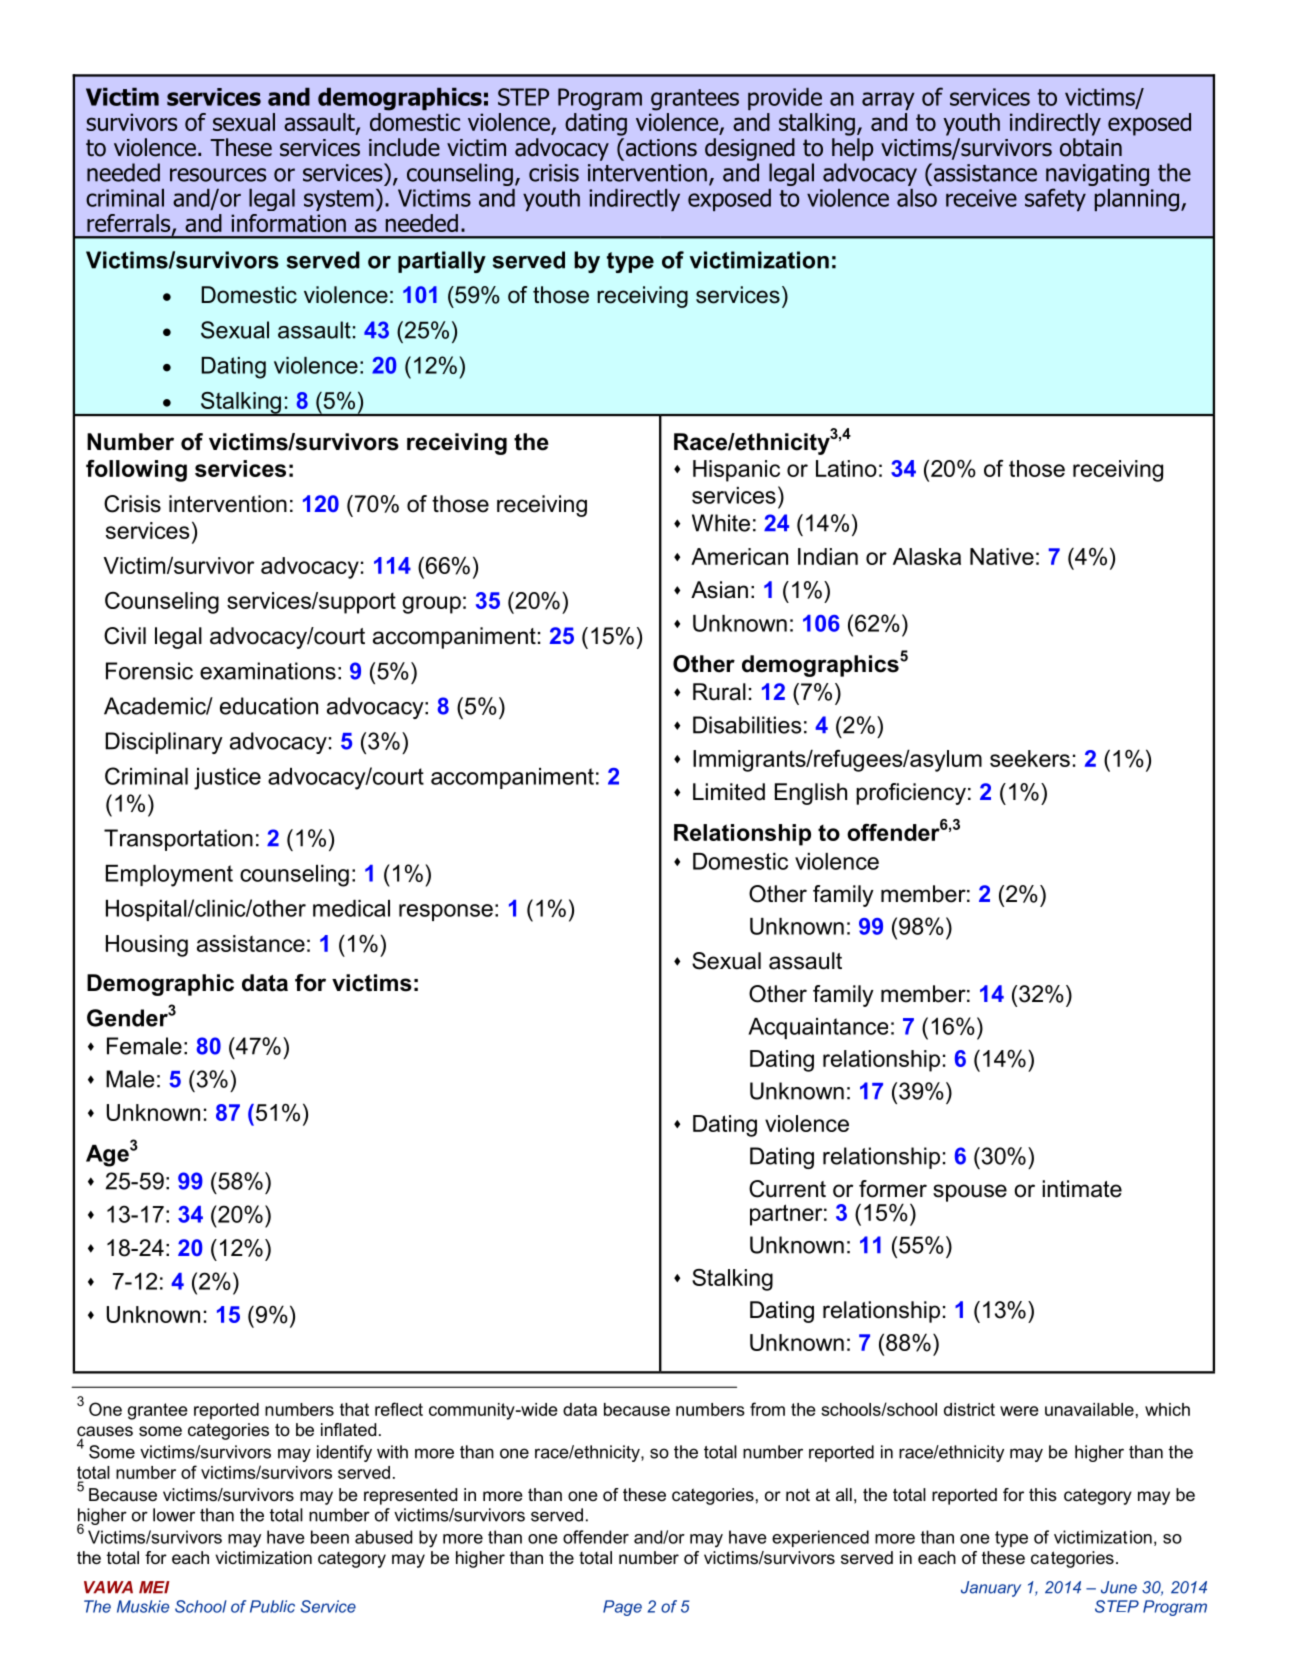  I want to click on Native, so click(1002, 556).
